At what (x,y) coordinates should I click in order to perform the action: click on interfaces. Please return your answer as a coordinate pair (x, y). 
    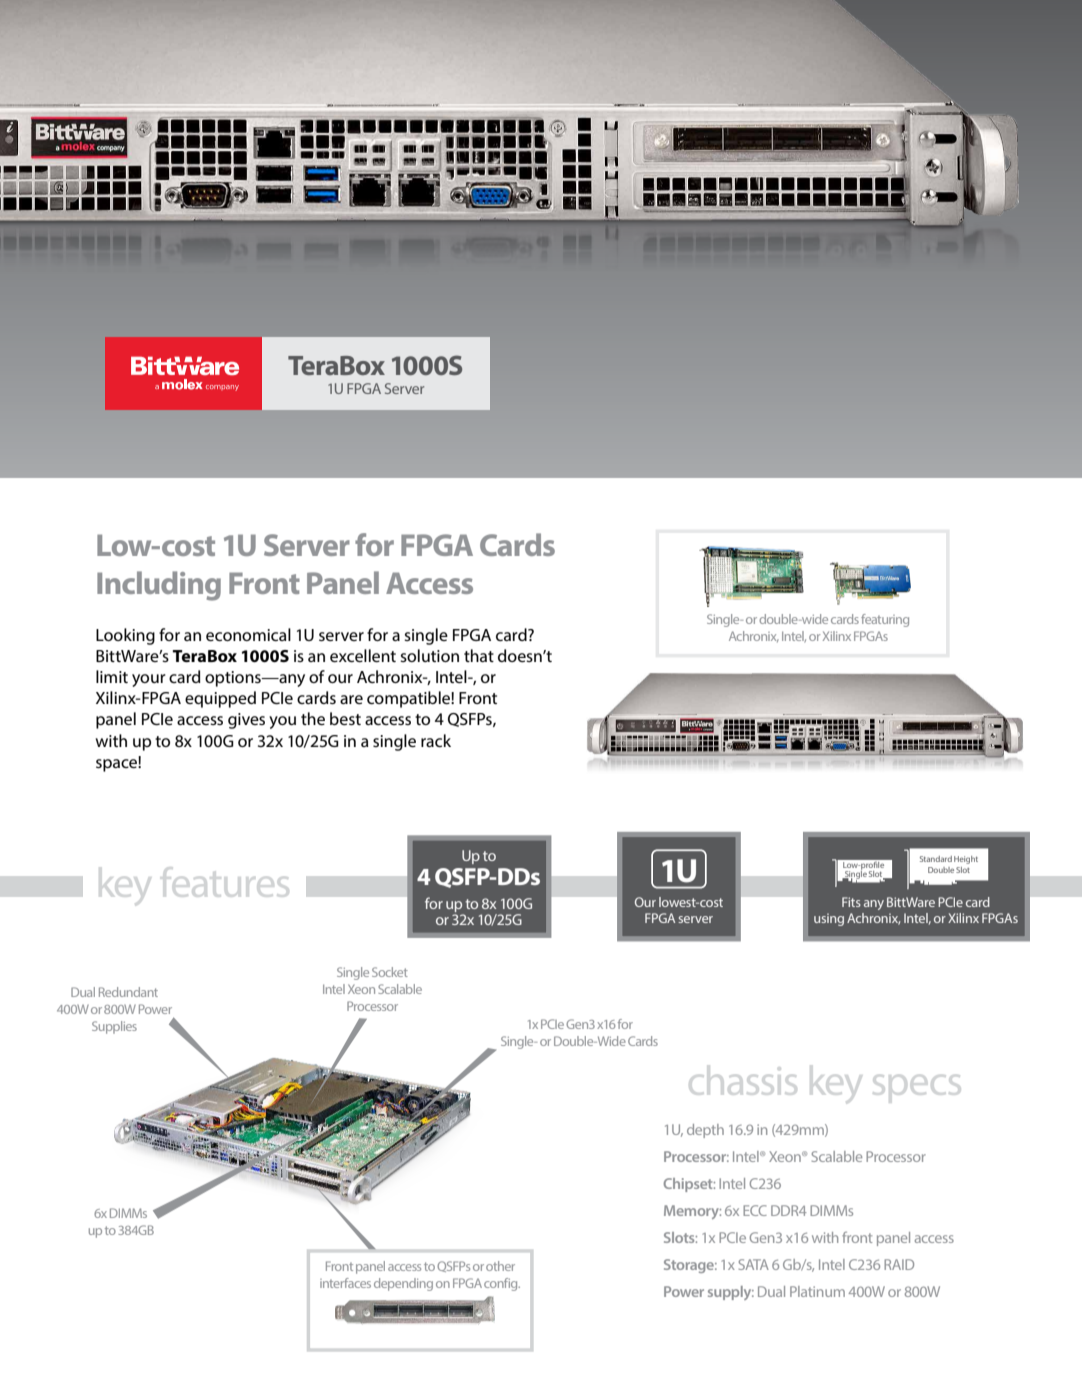
    Looking at the image, I should click on (345, 1283).
